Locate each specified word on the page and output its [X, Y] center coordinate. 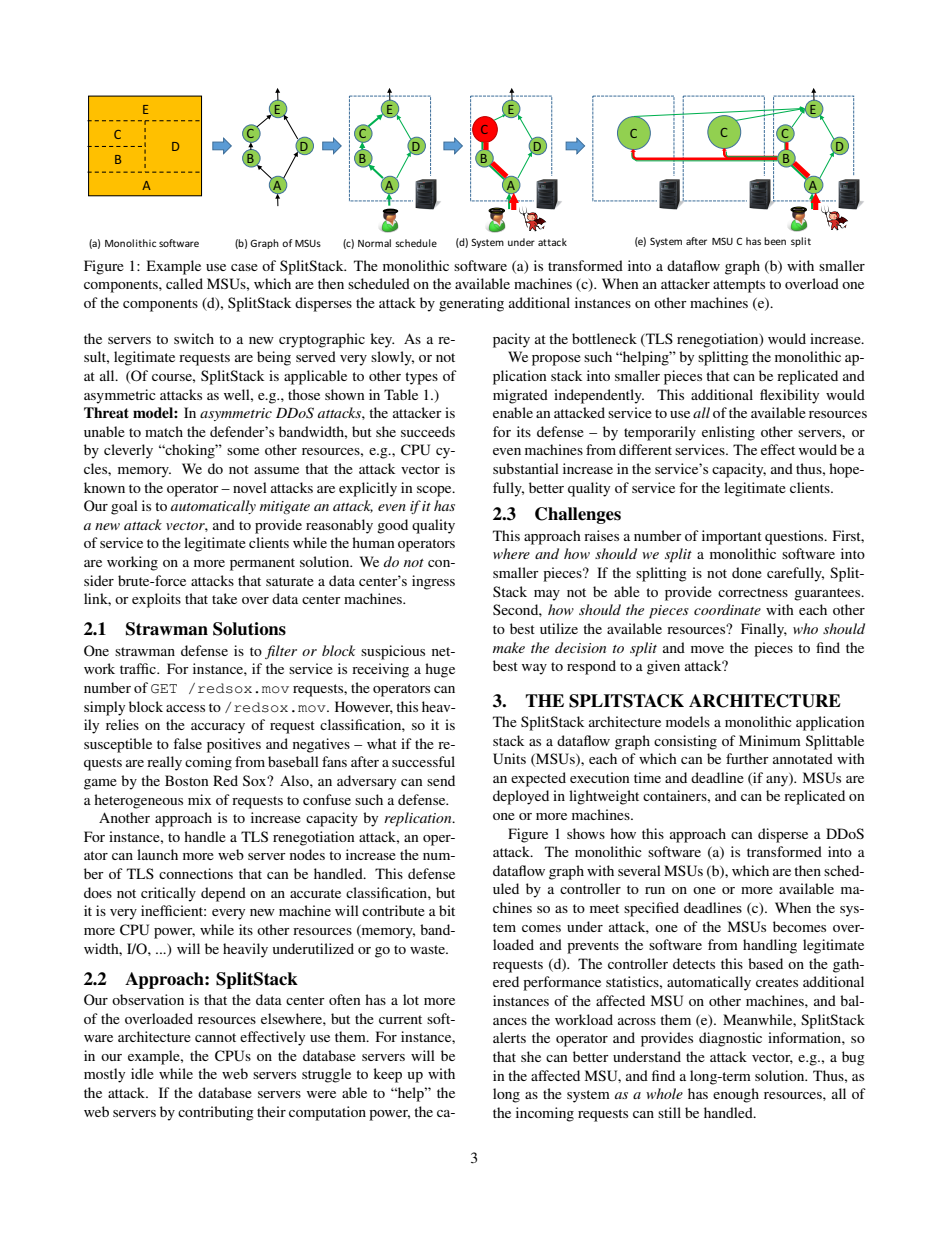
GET [164, 689]
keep [387, 1075]
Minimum [770, 740]
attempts [739, 286]
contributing [216, 1113]
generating [471, 304]
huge [440, 670]
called [184, 283]
